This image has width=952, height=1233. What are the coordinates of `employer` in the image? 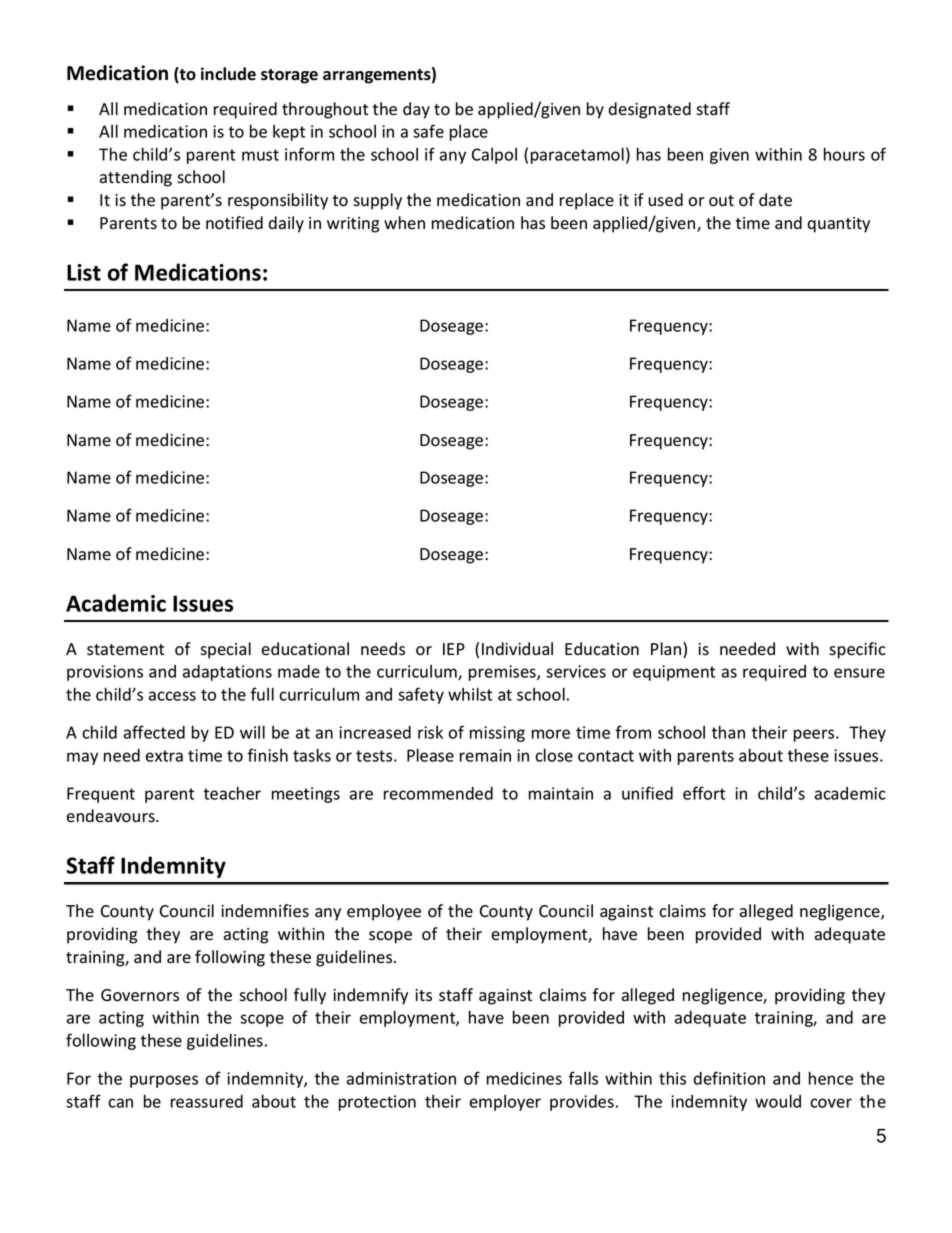 It's located at (505, 1103).
